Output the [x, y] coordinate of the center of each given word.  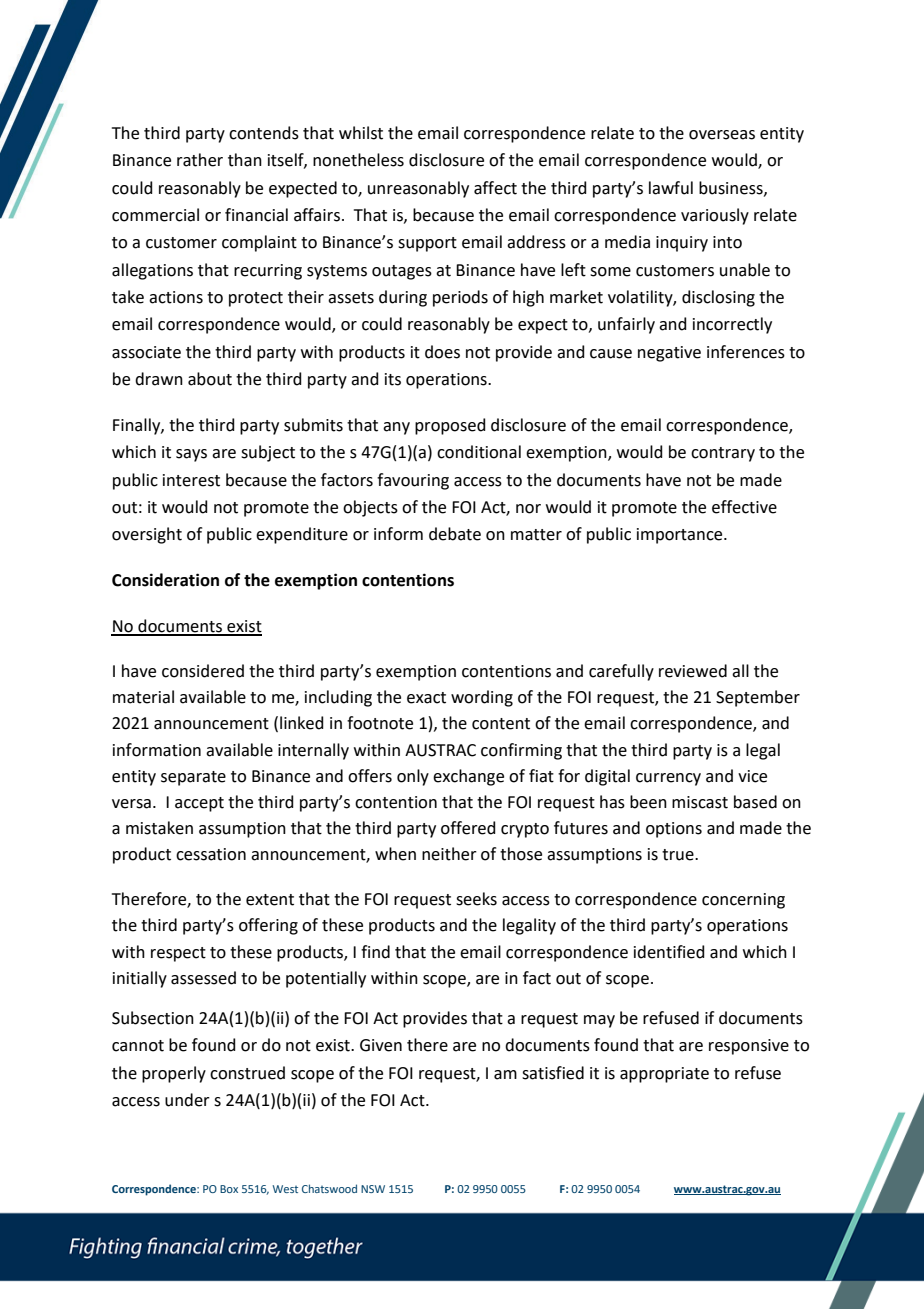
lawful [671, 188]
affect [495, 188]
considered [203, 671]
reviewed [693, 671]
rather [200, 160]
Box [229, 1189]
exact [426, 698]
